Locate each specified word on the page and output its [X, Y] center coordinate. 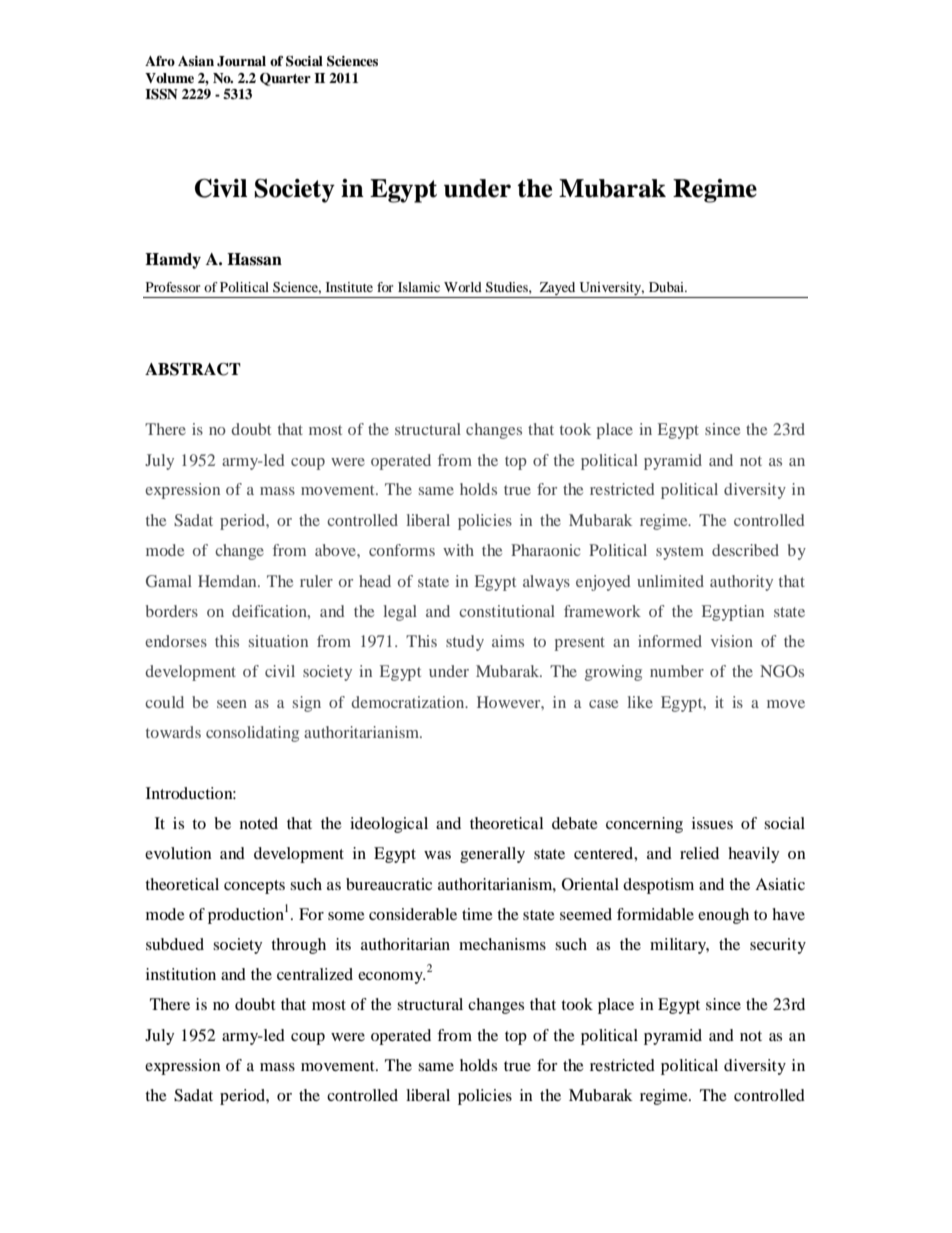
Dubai [667, 287]
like [640, 702]
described [745, 550]
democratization [409, 702]
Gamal [169, 581]
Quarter [285, 79]
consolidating [252, 734]
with [458, 550]
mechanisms [502, 944]
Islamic [419, 287]
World [463, 287]
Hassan [254, 259]
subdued [175, 944]
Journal [241, 61]
